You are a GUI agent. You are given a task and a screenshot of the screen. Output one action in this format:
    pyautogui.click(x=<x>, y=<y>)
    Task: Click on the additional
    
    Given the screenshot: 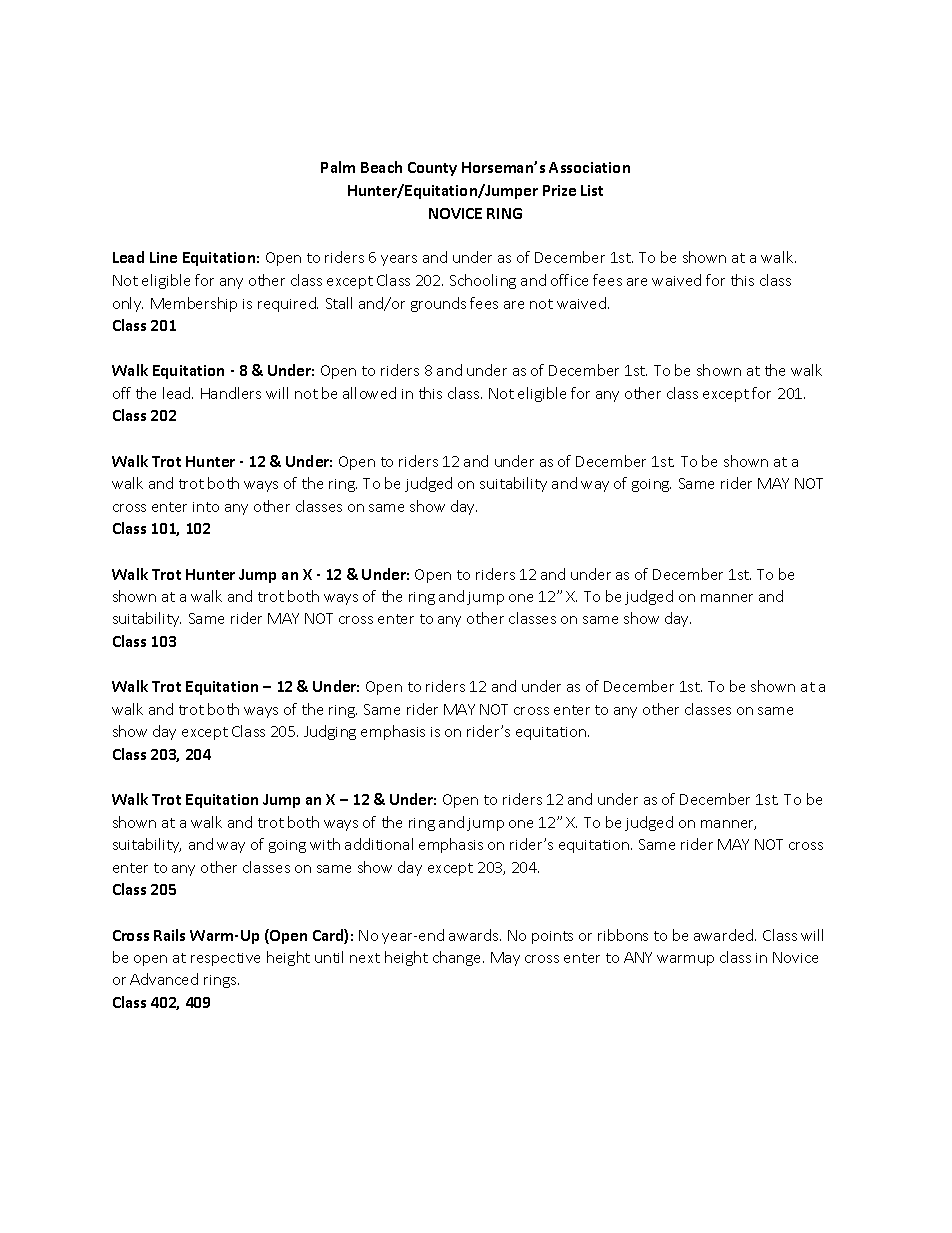 What is the action you would take?
    pyautogui.click(x=379, y=844)
